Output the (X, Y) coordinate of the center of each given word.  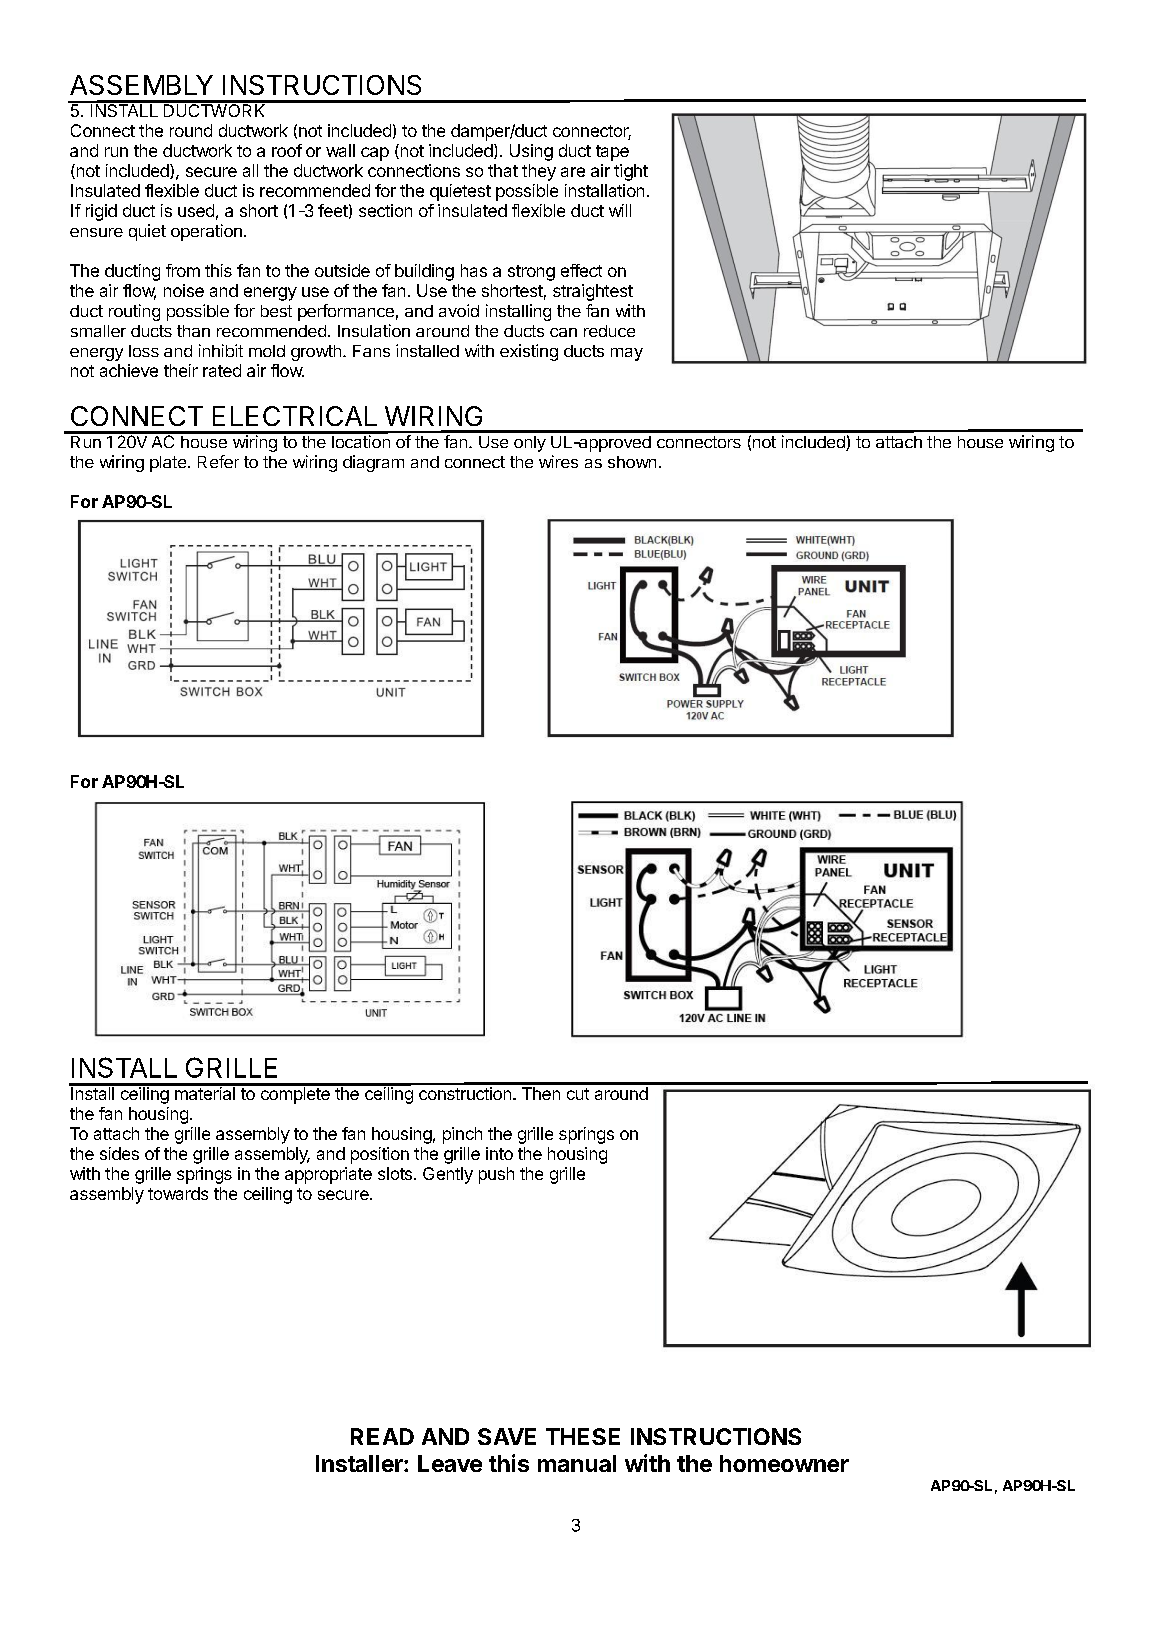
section (385, 210)
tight (631, 172)
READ (382, 1436)
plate (168, 464)
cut (578, 1094)
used (196, 210)
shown (632, 462)
